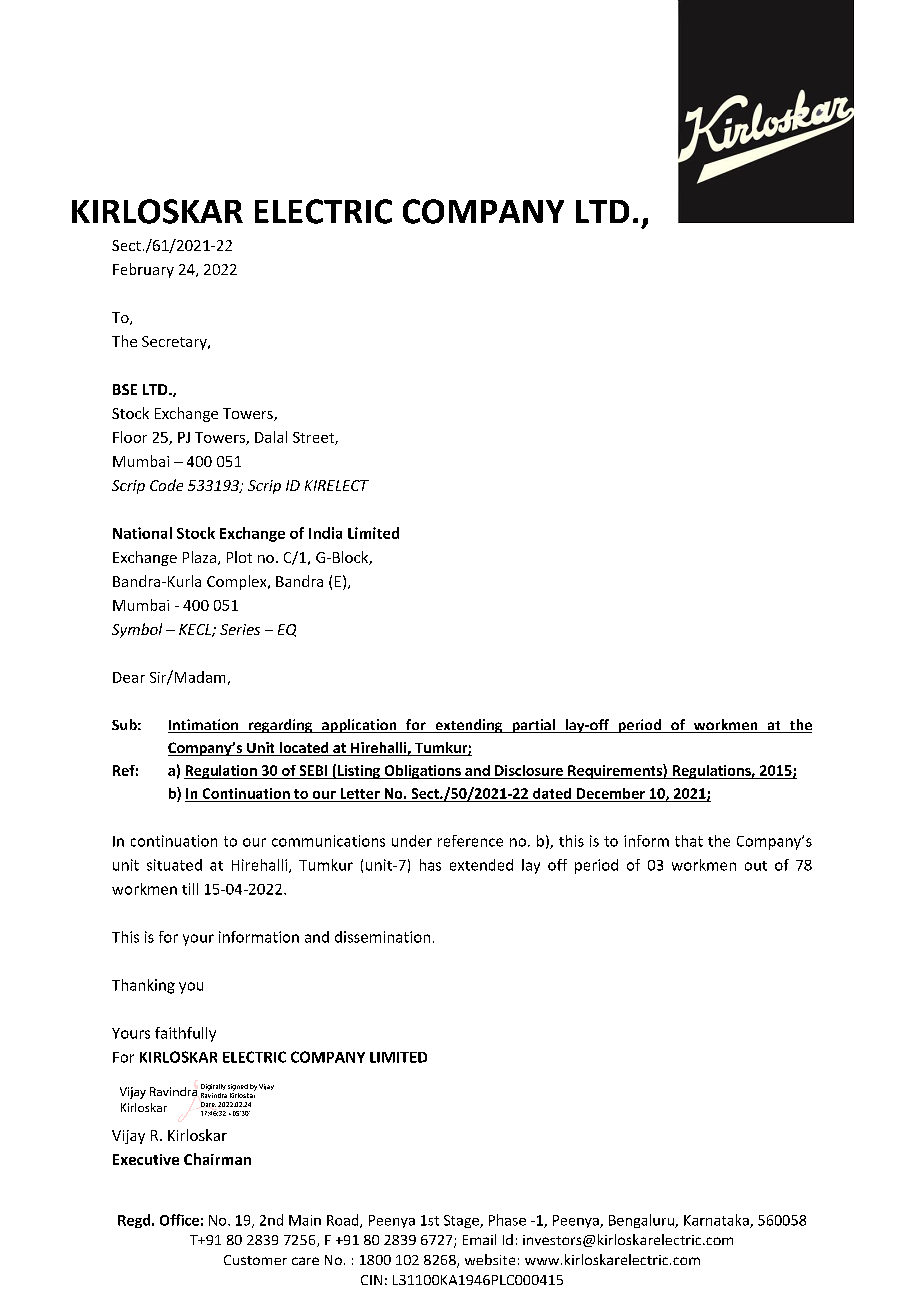 The width and height of the screenshot is (924, 1308). I want to click on Email, so click(479, 1239).
